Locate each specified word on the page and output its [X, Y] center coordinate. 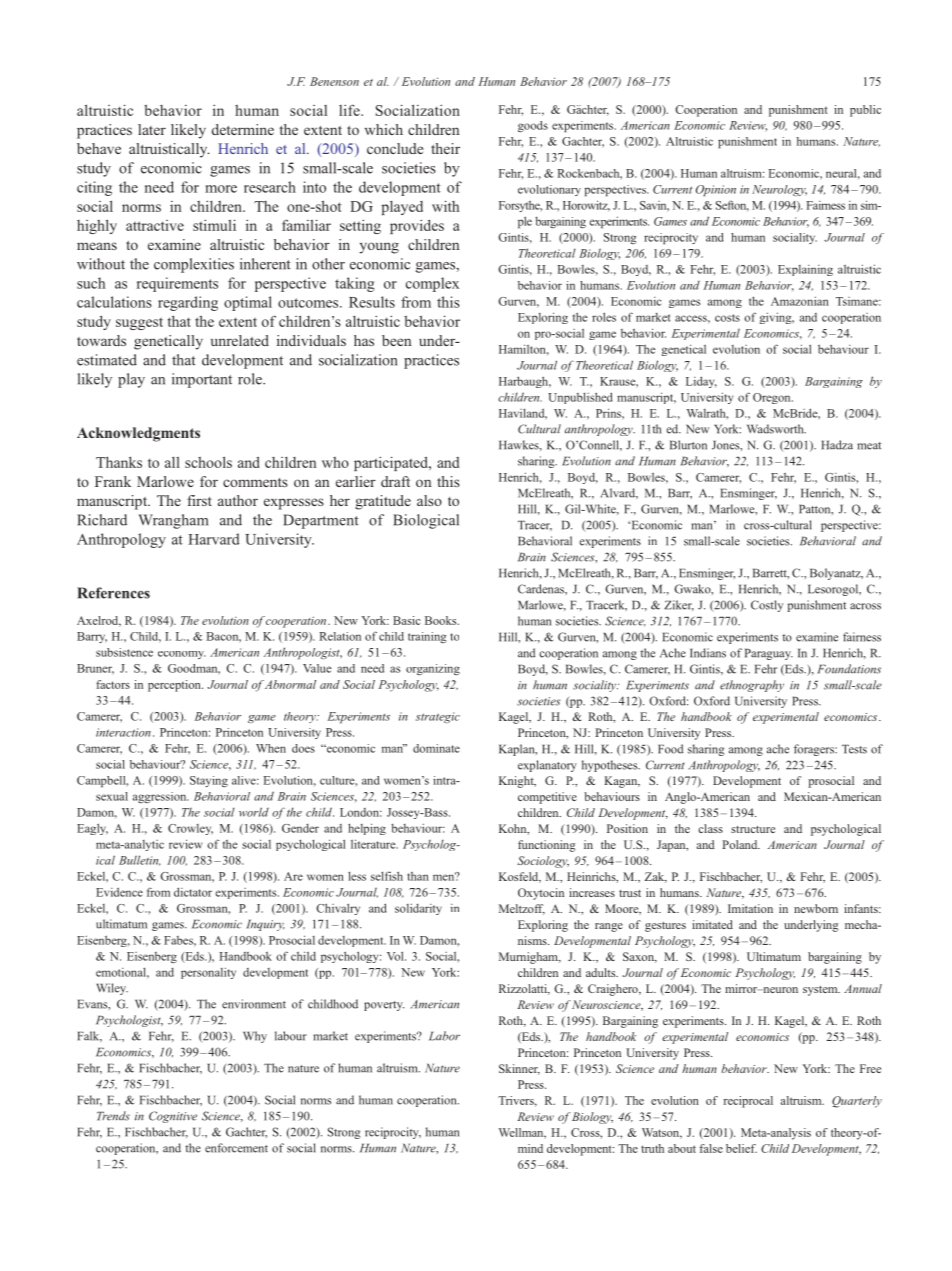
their [445, 148]
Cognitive [173, 1117]
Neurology [779, 190]
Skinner [519, 1069]
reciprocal [748, 1102]
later [152, 129]
